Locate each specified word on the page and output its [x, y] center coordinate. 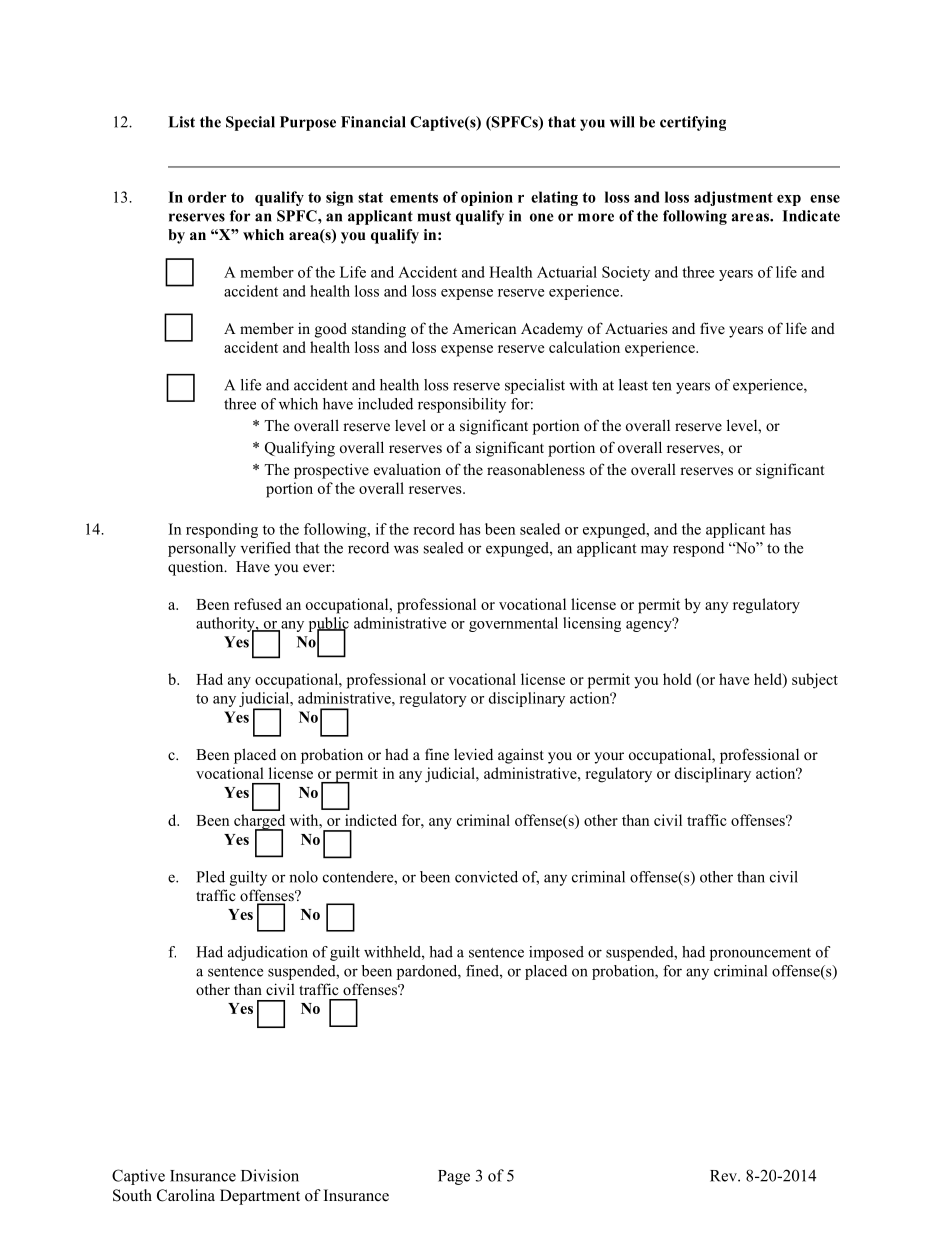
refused [258, 604]
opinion [487, 198]
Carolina [186, 1195]
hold [677, 679]
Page [454, 1177]
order [207, 197]
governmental [513, 624]
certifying [693, 123]
